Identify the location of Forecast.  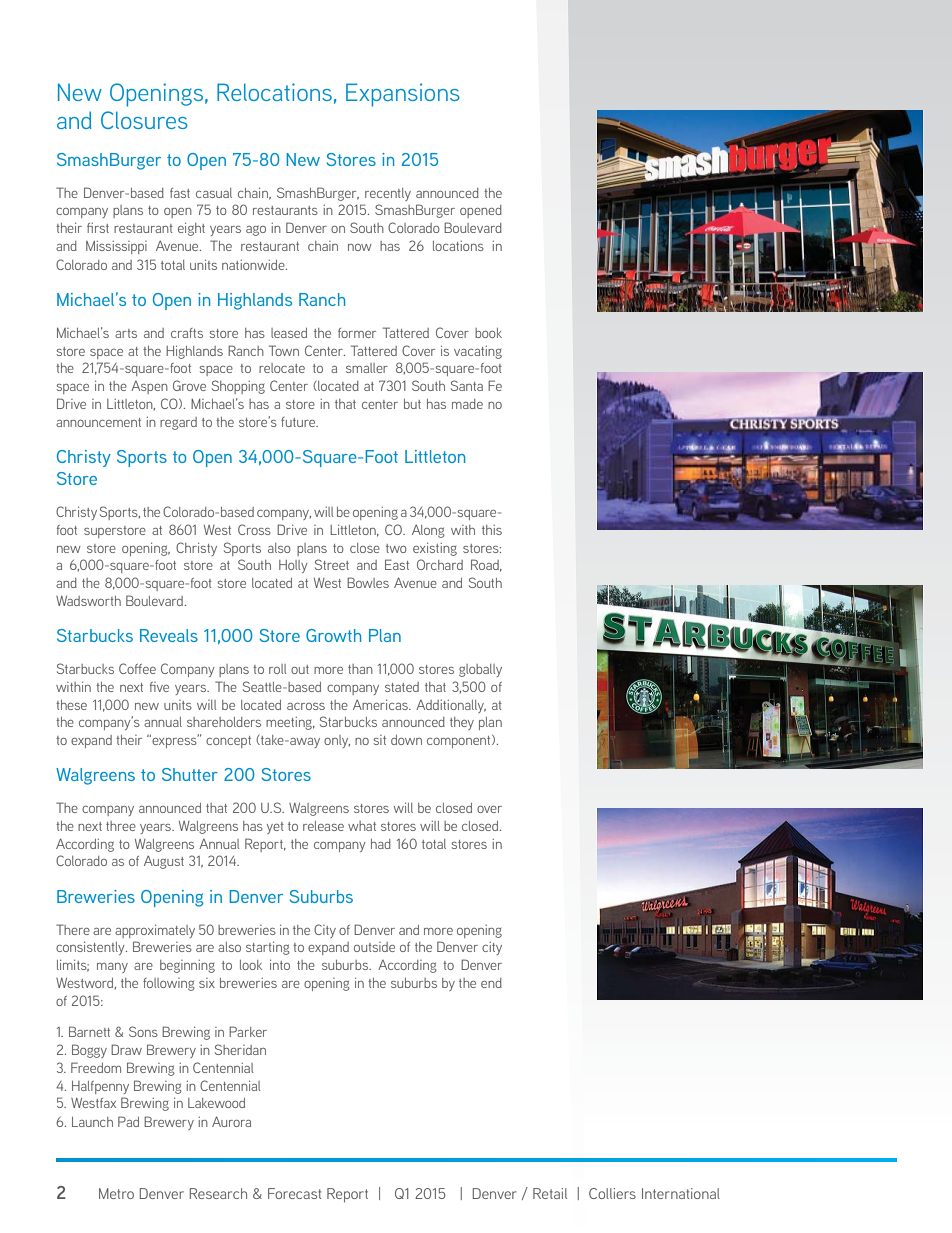
(294, 1193).
